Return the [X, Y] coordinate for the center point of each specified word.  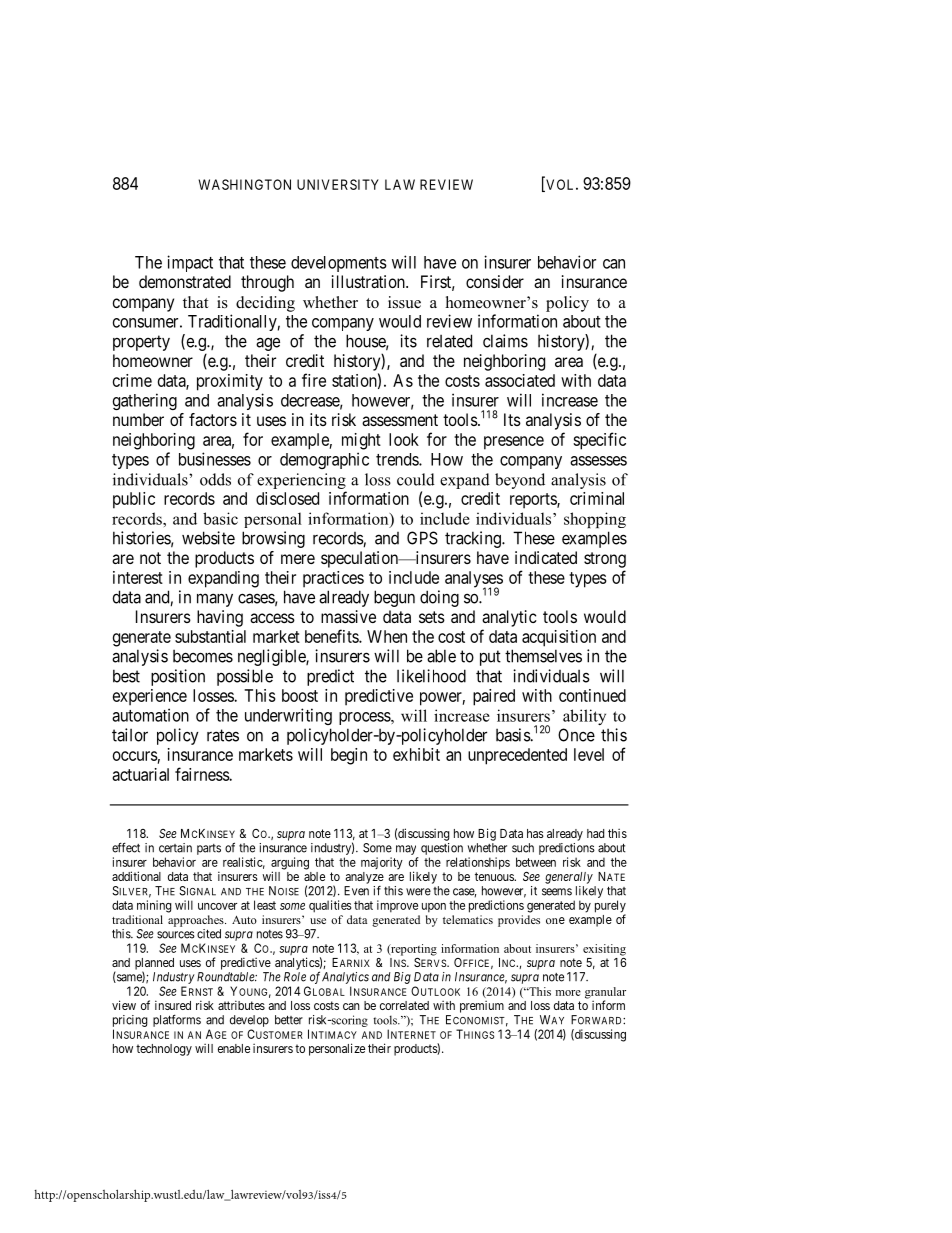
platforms [177, 1020]
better [289, 1020]
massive [348, 616]
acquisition [559, 638]
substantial [210, 636]
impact [190, 263]
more [568, 993]
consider [495, 281]
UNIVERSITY [338, 184]
